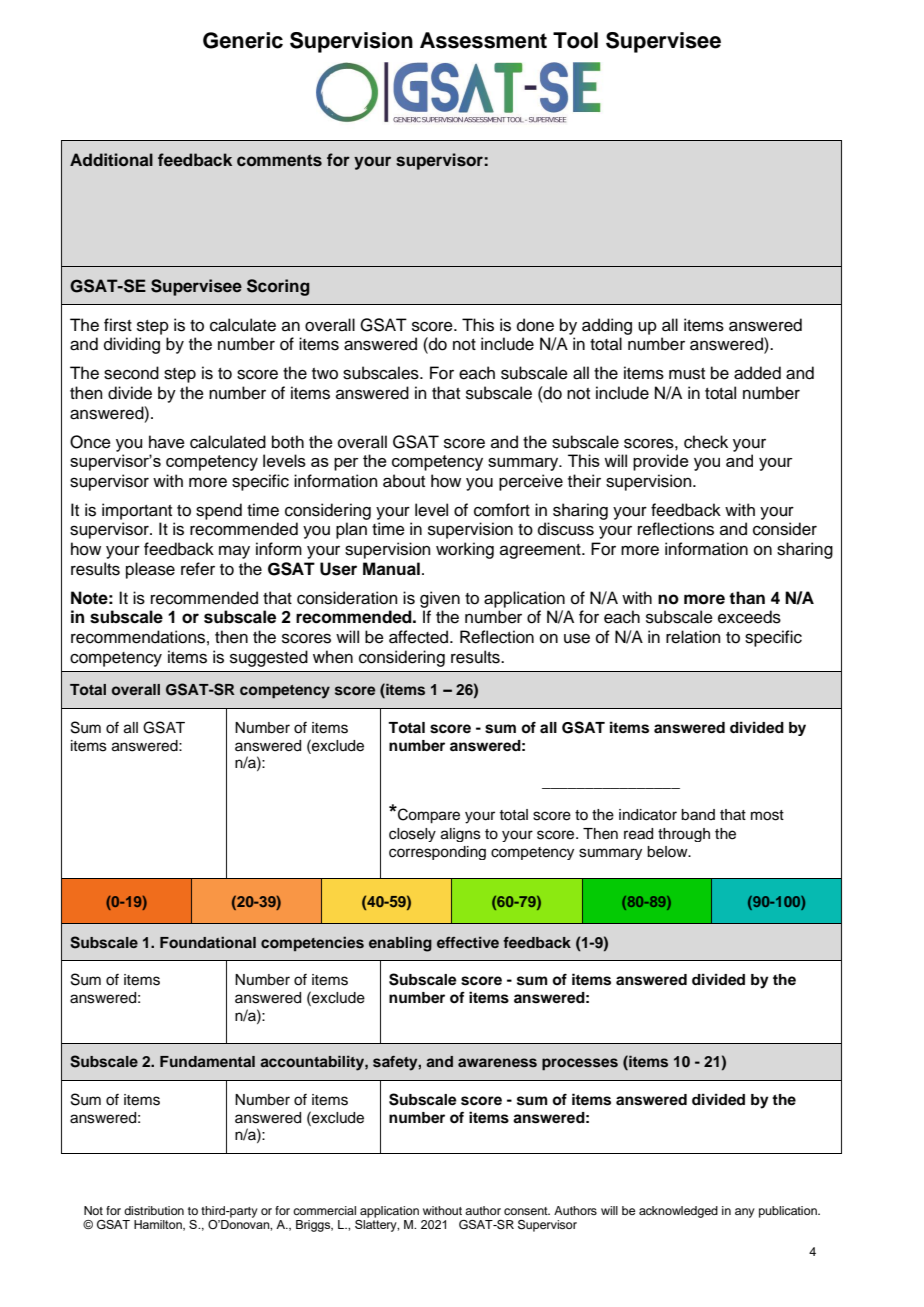 The height and width of the screenshot is (1307, 924). What do you see at coordinates (404, 481) in the screenshot?
I see `about` at bounding box center [404, 481].
